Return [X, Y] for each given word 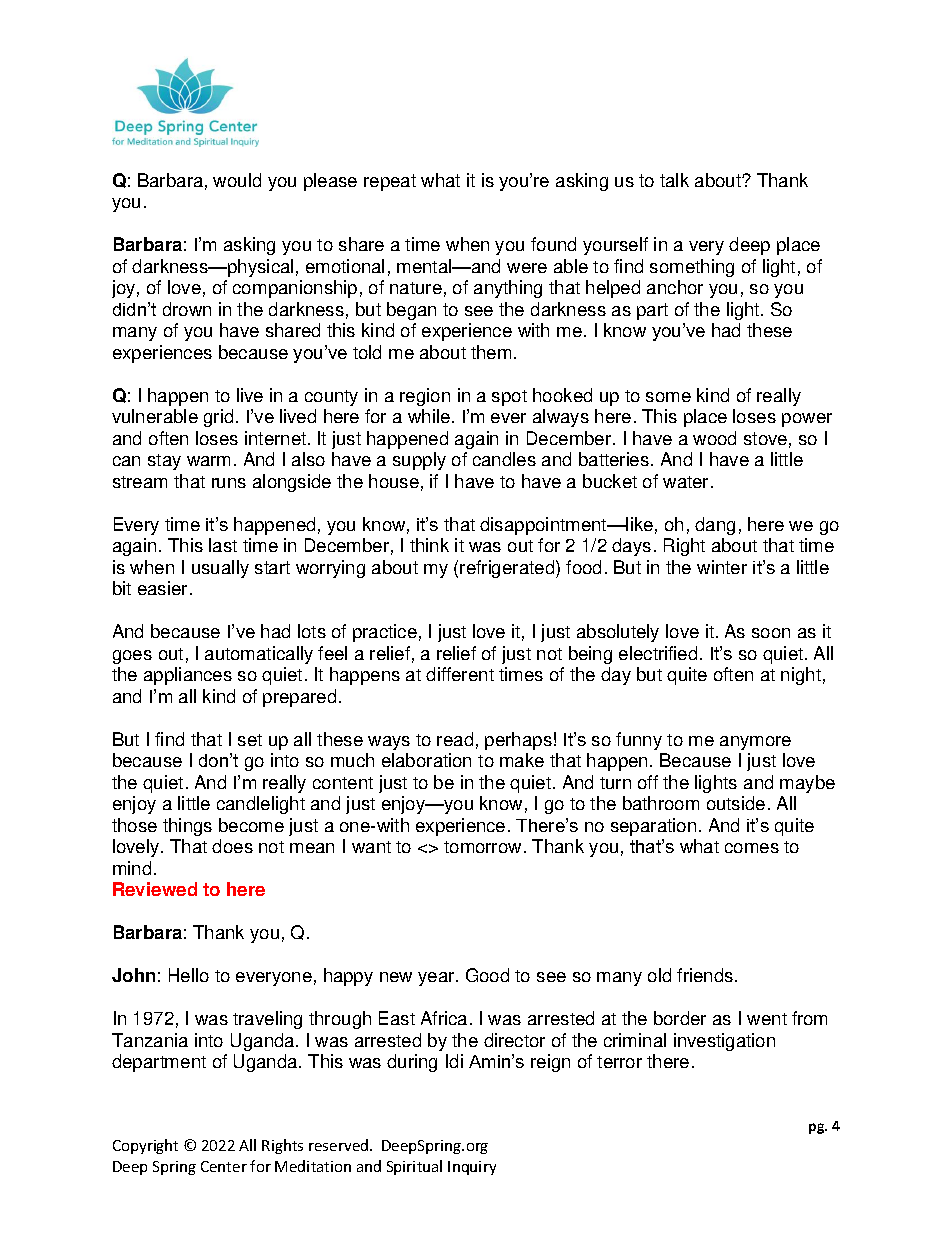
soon [771, 633]
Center [224, 1166]
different [460, 674]
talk [674, 180]
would [237, 180]
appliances [188, 676]
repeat [390, 182]
